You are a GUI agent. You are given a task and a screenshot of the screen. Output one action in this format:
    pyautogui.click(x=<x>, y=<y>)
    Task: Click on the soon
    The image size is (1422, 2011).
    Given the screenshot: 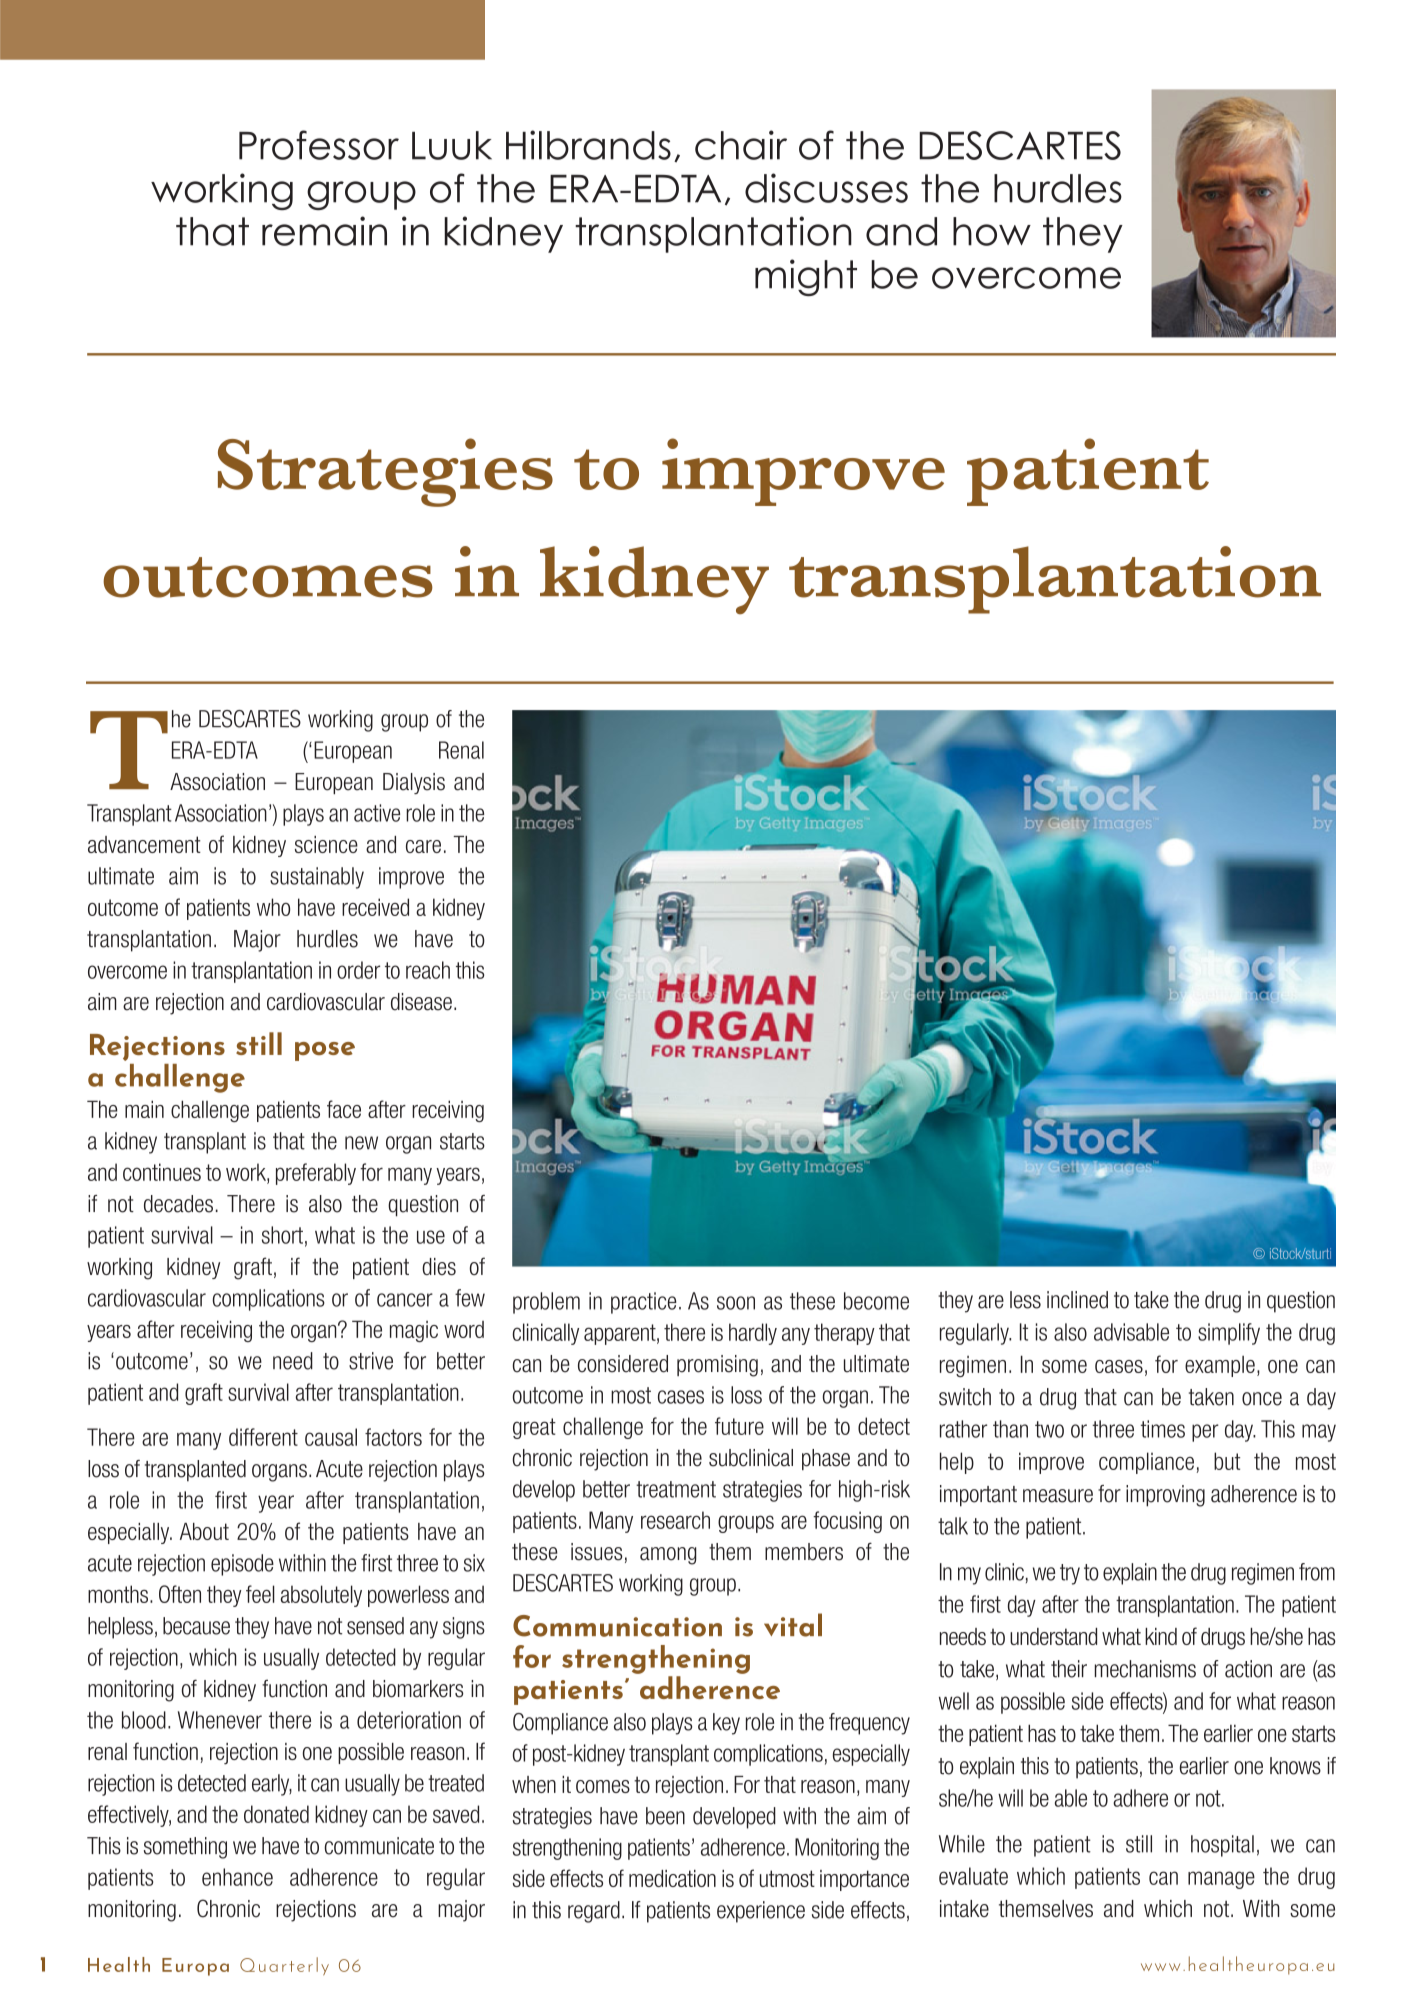 What is the action you would take?
    pyautogui.click(x=736, y=1303)
